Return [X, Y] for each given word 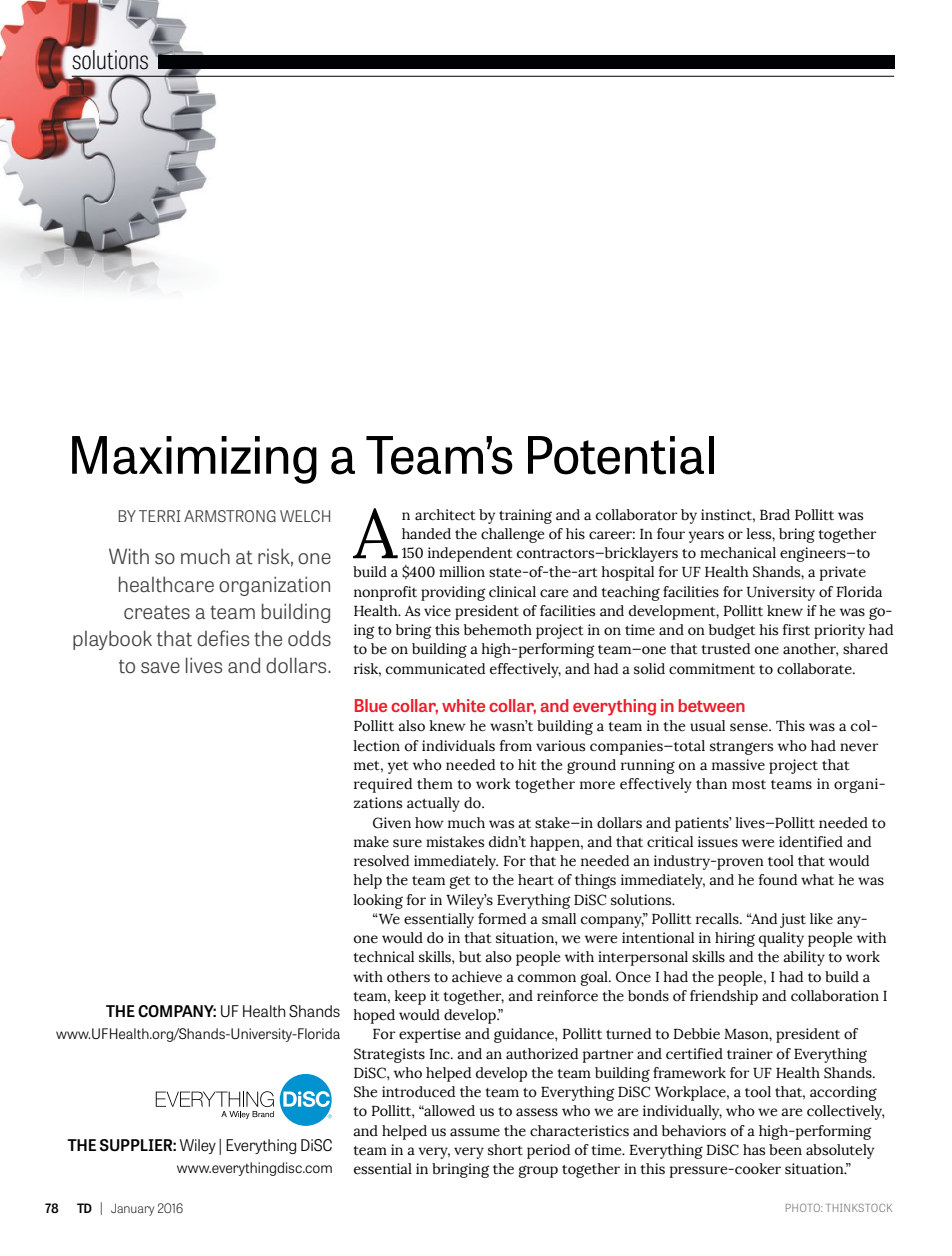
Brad [775, 515]
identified [811, 842]
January [132, 1209]
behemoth [498, 630]
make [371, 842]
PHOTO [804, 1208]
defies [223, 638]
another [810, 649]
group [538, 1171]
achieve [477, 977]
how [429, 823]
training [525, 516]
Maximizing [194, 460]
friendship [724, 997]
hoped [374, 1016]
